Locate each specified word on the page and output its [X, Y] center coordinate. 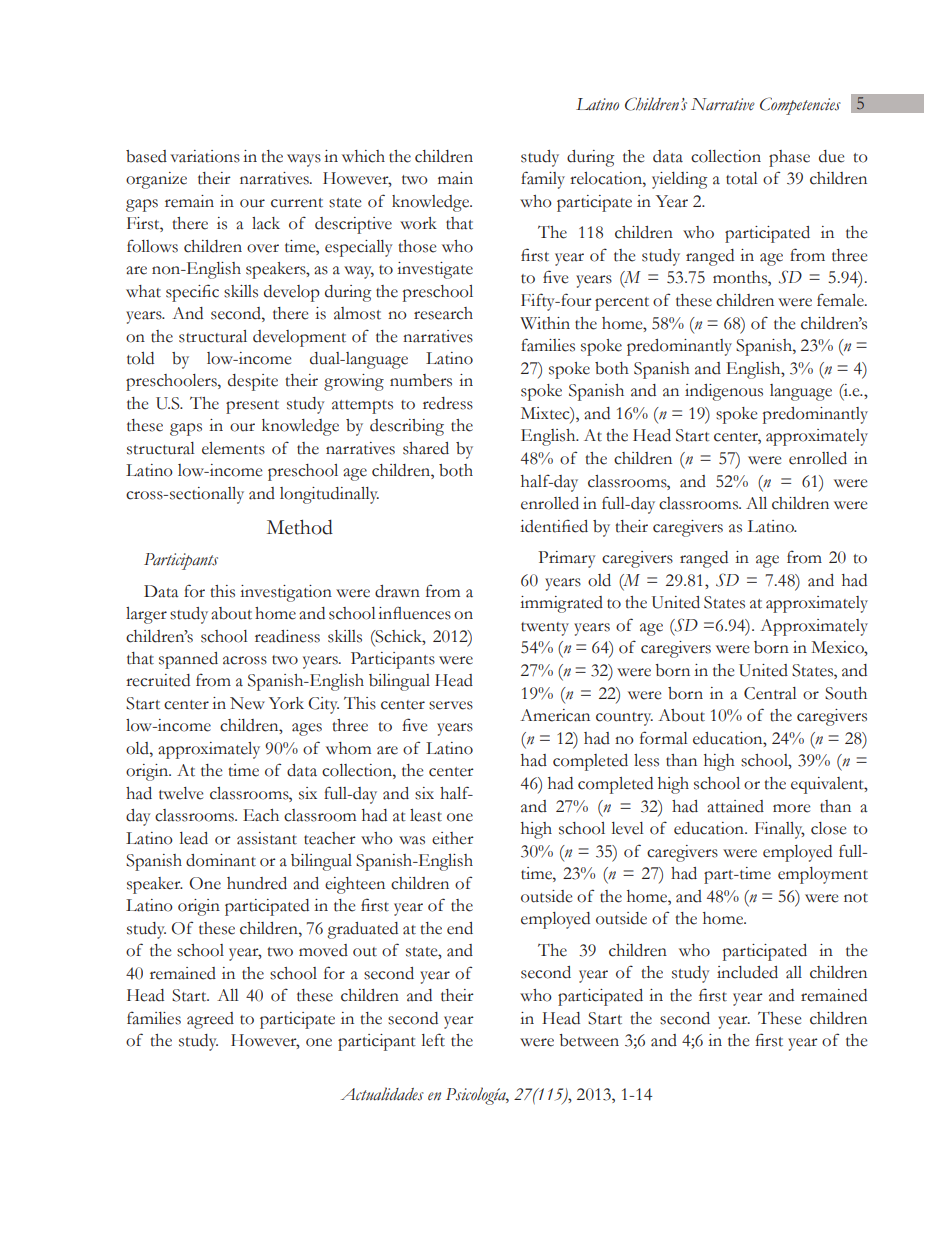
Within [545, 323]
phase [789, 158]
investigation [286, 593]
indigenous [724, 392]
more [791, 808]
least [426, 815]
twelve [181, 793]
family [543, 180]
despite [253, 382]
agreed [210, 1020]
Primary [567, 559]
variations [205, 156]
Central [770, 693]
